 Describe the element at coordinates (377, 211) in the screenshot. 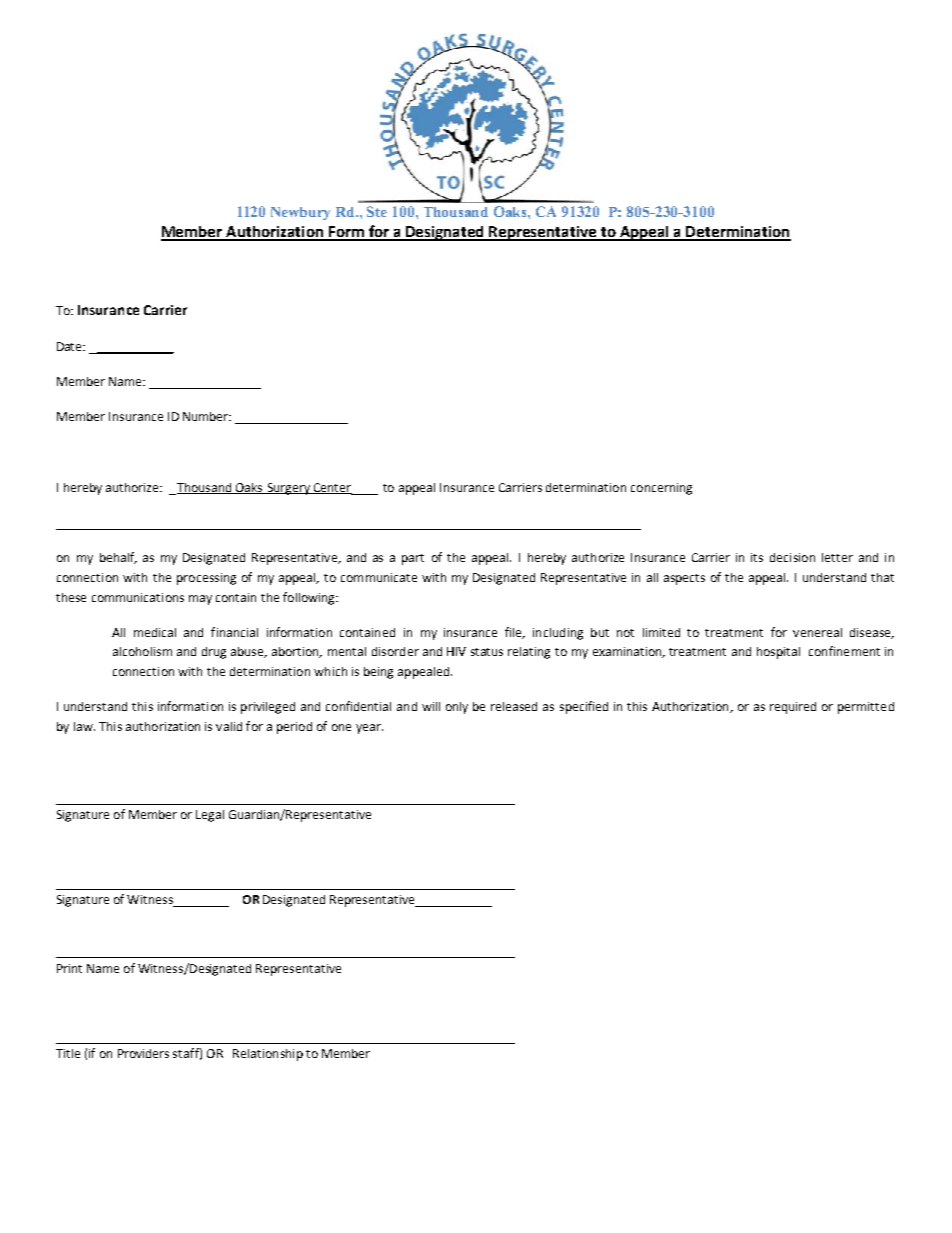

I see `Ste` at that location.
